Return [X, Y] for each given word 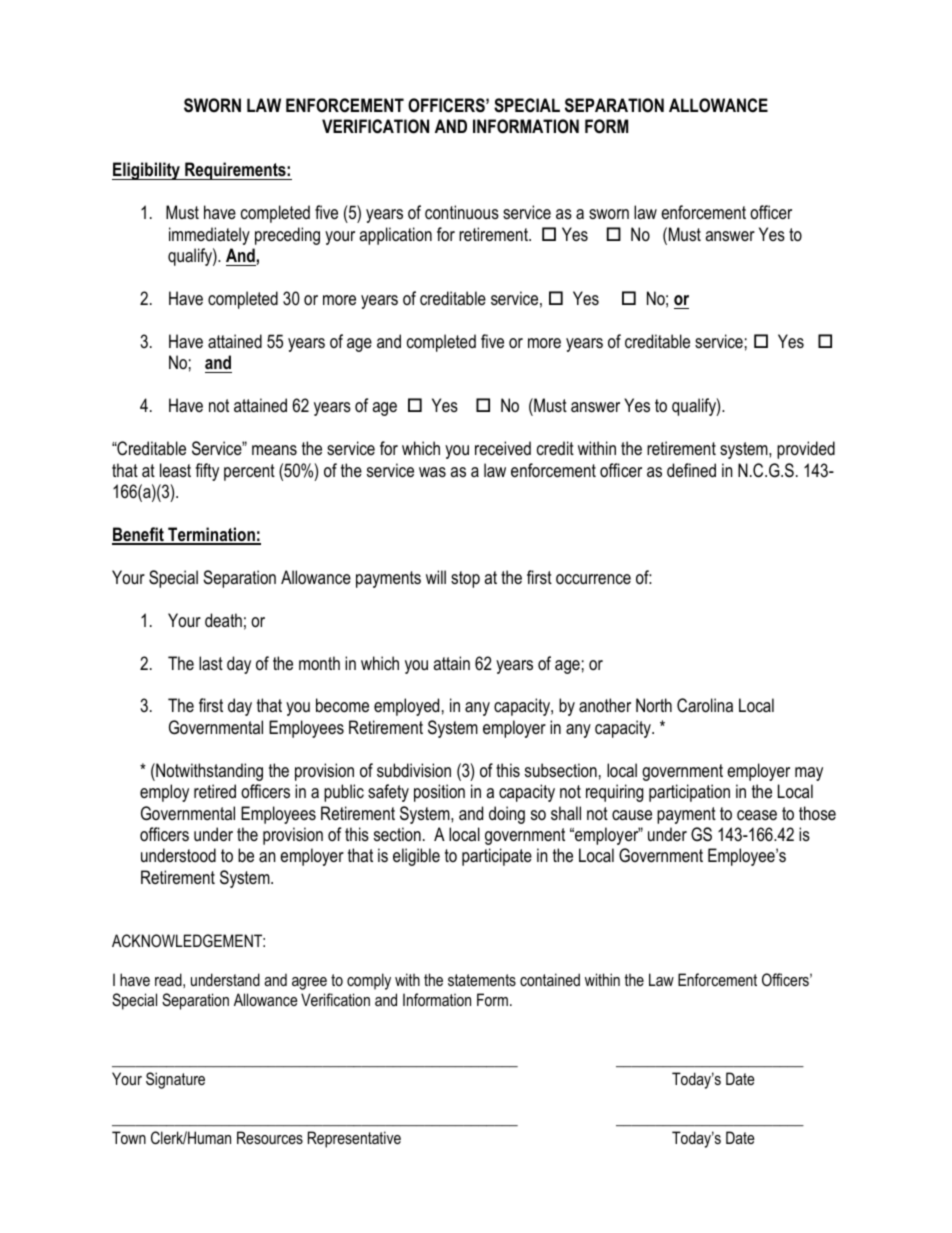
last [211, 663]
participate [497, 857]
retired [215, 791]
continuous [462, 212]
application [395, 236]
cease [757, 815]
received [503, 448]
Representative [354, 1139]
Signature [175, 1080]
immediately [209, 236]
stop [465, 579]
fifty [207, 472]
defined [691, 470]
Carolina [705, 705]
